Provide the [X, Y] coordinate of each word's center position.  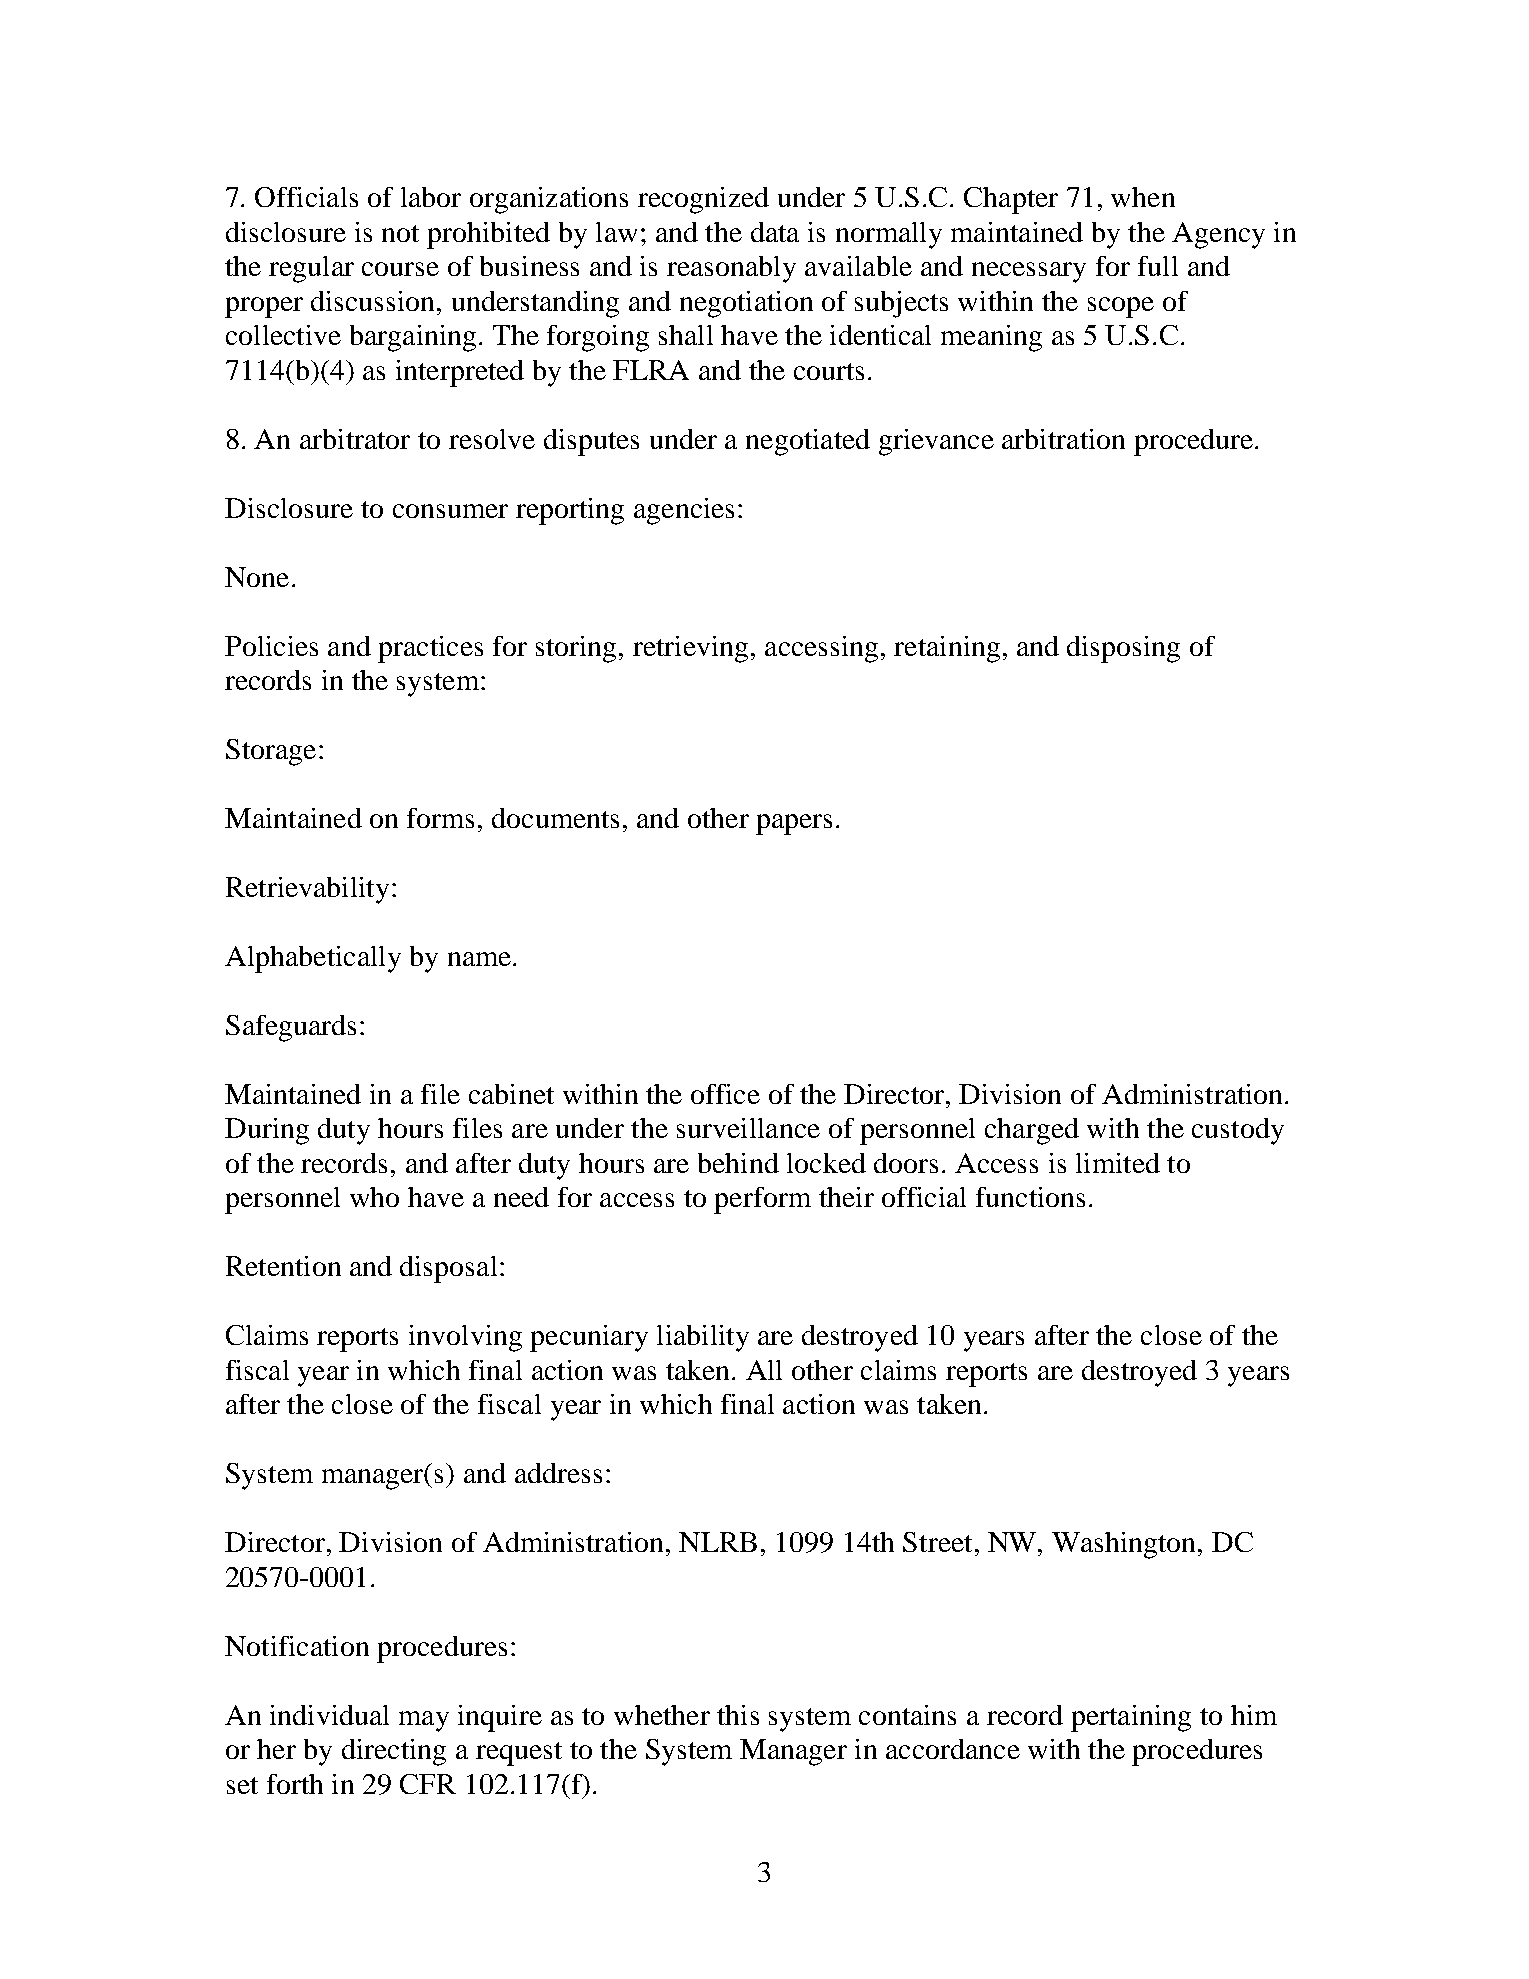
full [1158, 266]
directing [394, 1752]
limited [1118, 1163]
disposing [1123, 649]
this [738, 1715]
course [400, 269]
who [374, 1197]
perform [762, 1200]
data [775, 232]
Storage [271, 752]
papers [794, 824]
